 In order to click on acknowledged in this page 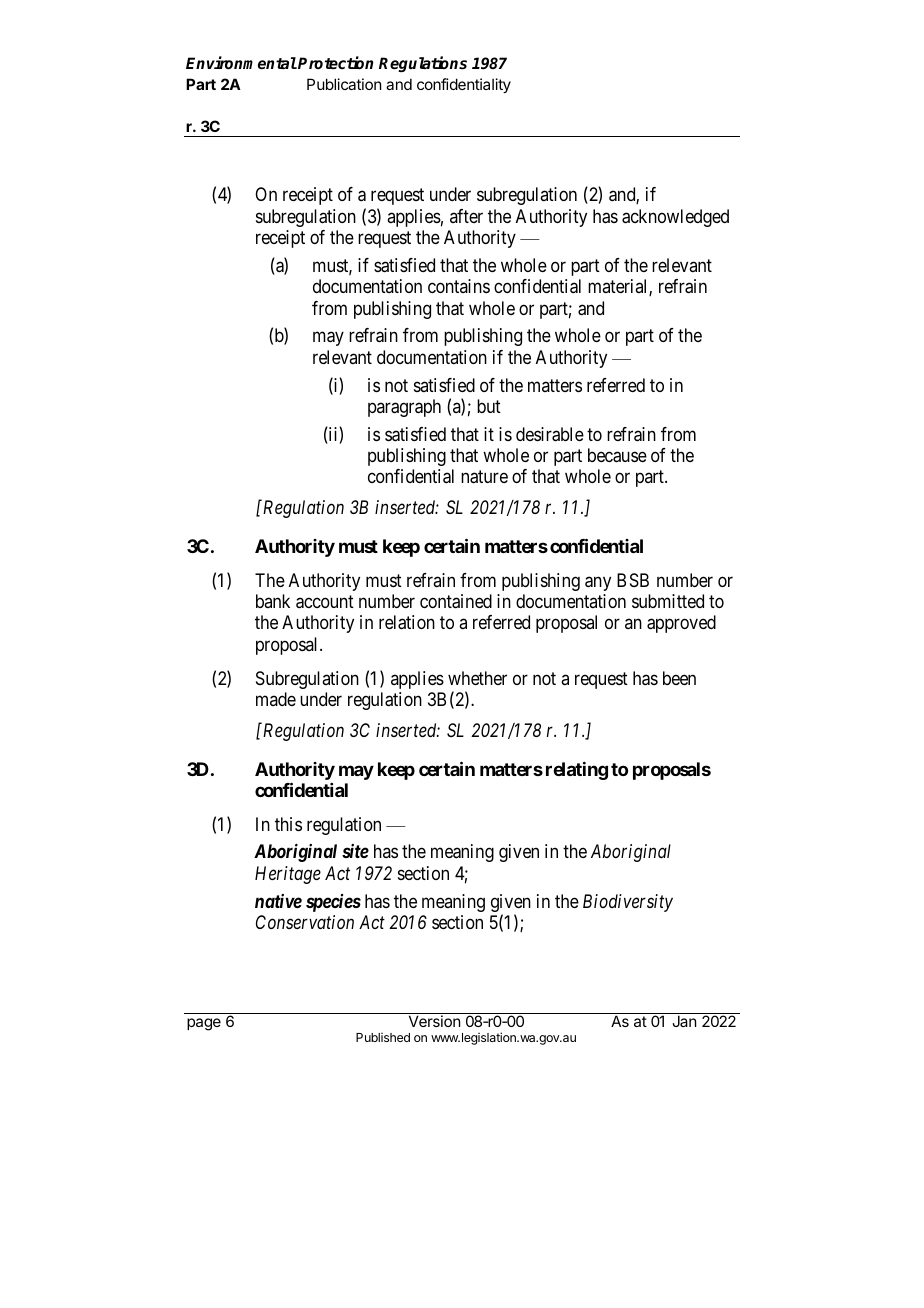, I will do `click(675, 218)`.
